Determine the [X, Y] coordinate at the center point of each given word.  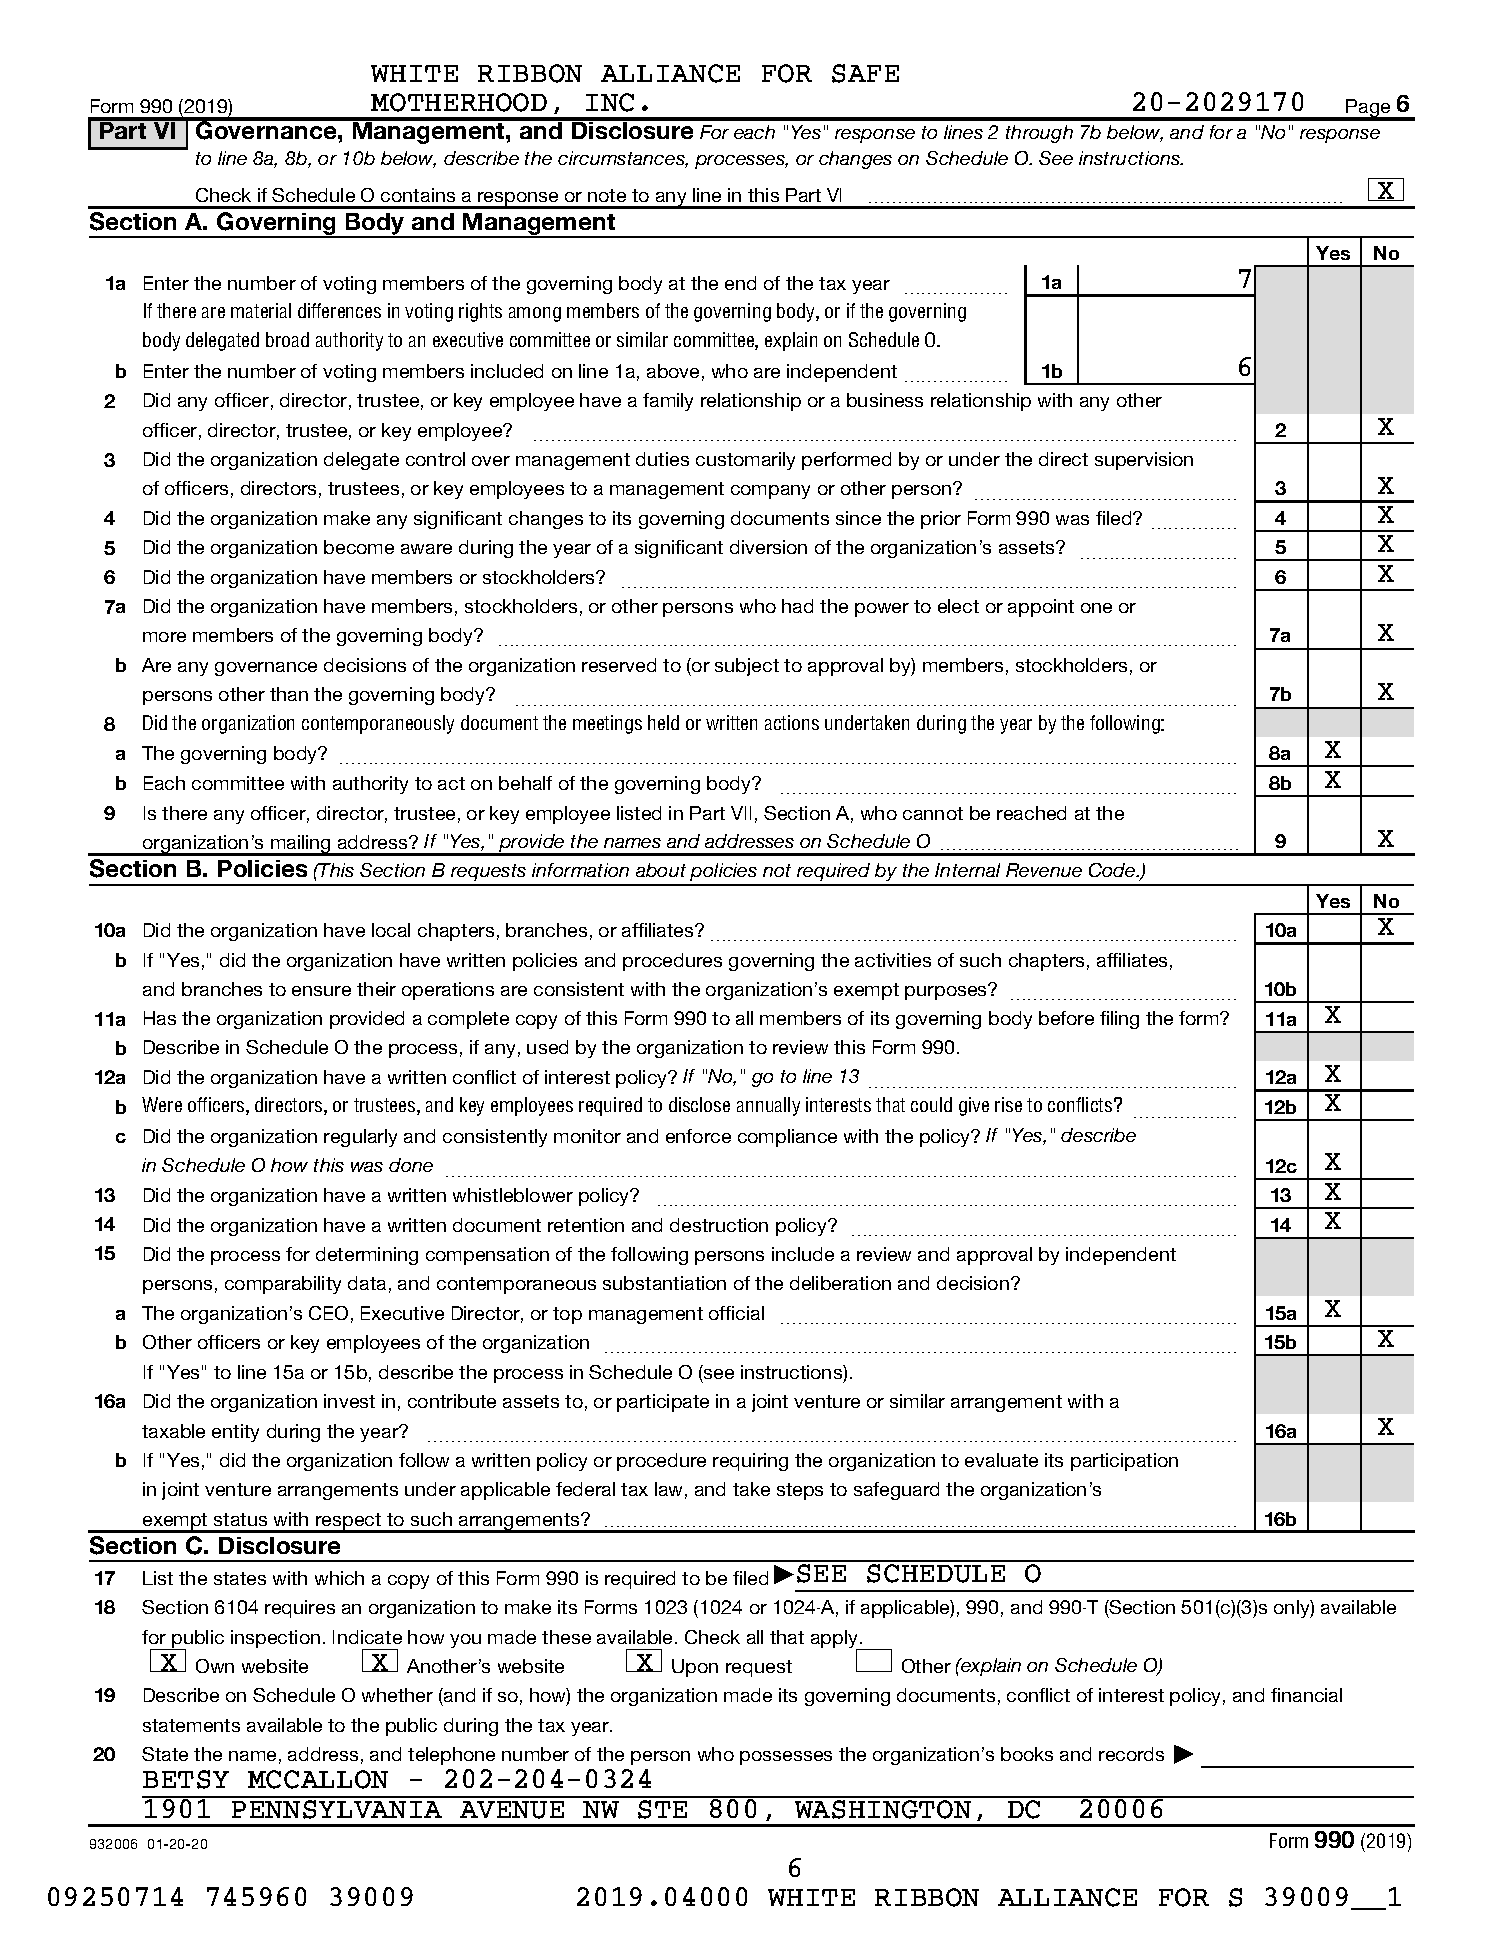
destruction [719, 1225]
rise [1008, 1104]
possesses [786, 1758]
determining [367, 1256]
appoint [1041, 608]
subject [747, 667]
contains [418, 195]
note [607, 195]
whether [397, 1695]
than [289, 694]
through [1039, 134]
